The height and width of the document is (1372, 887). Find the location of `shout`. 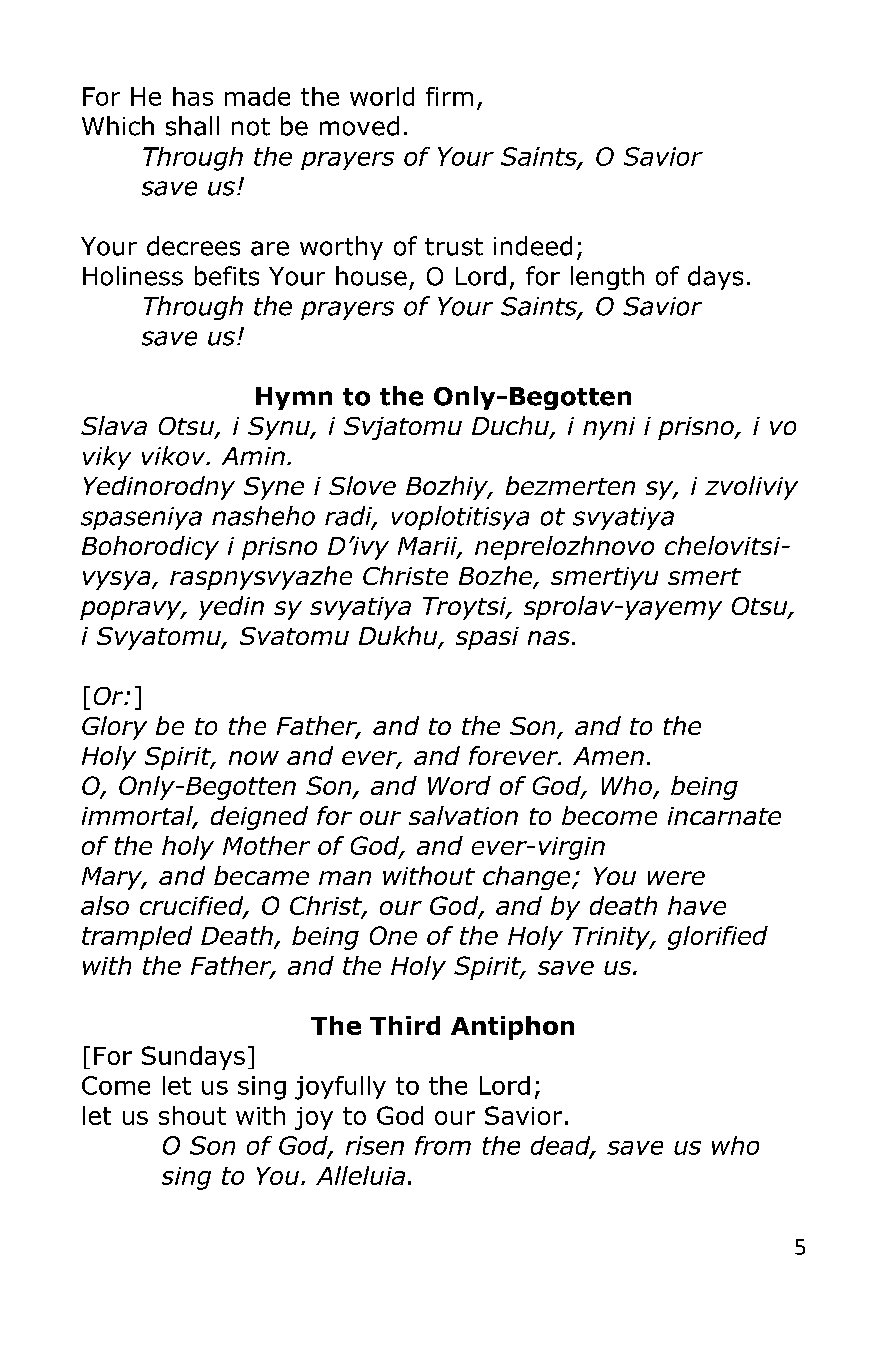

shout is located at coordinates (192, 1115).
